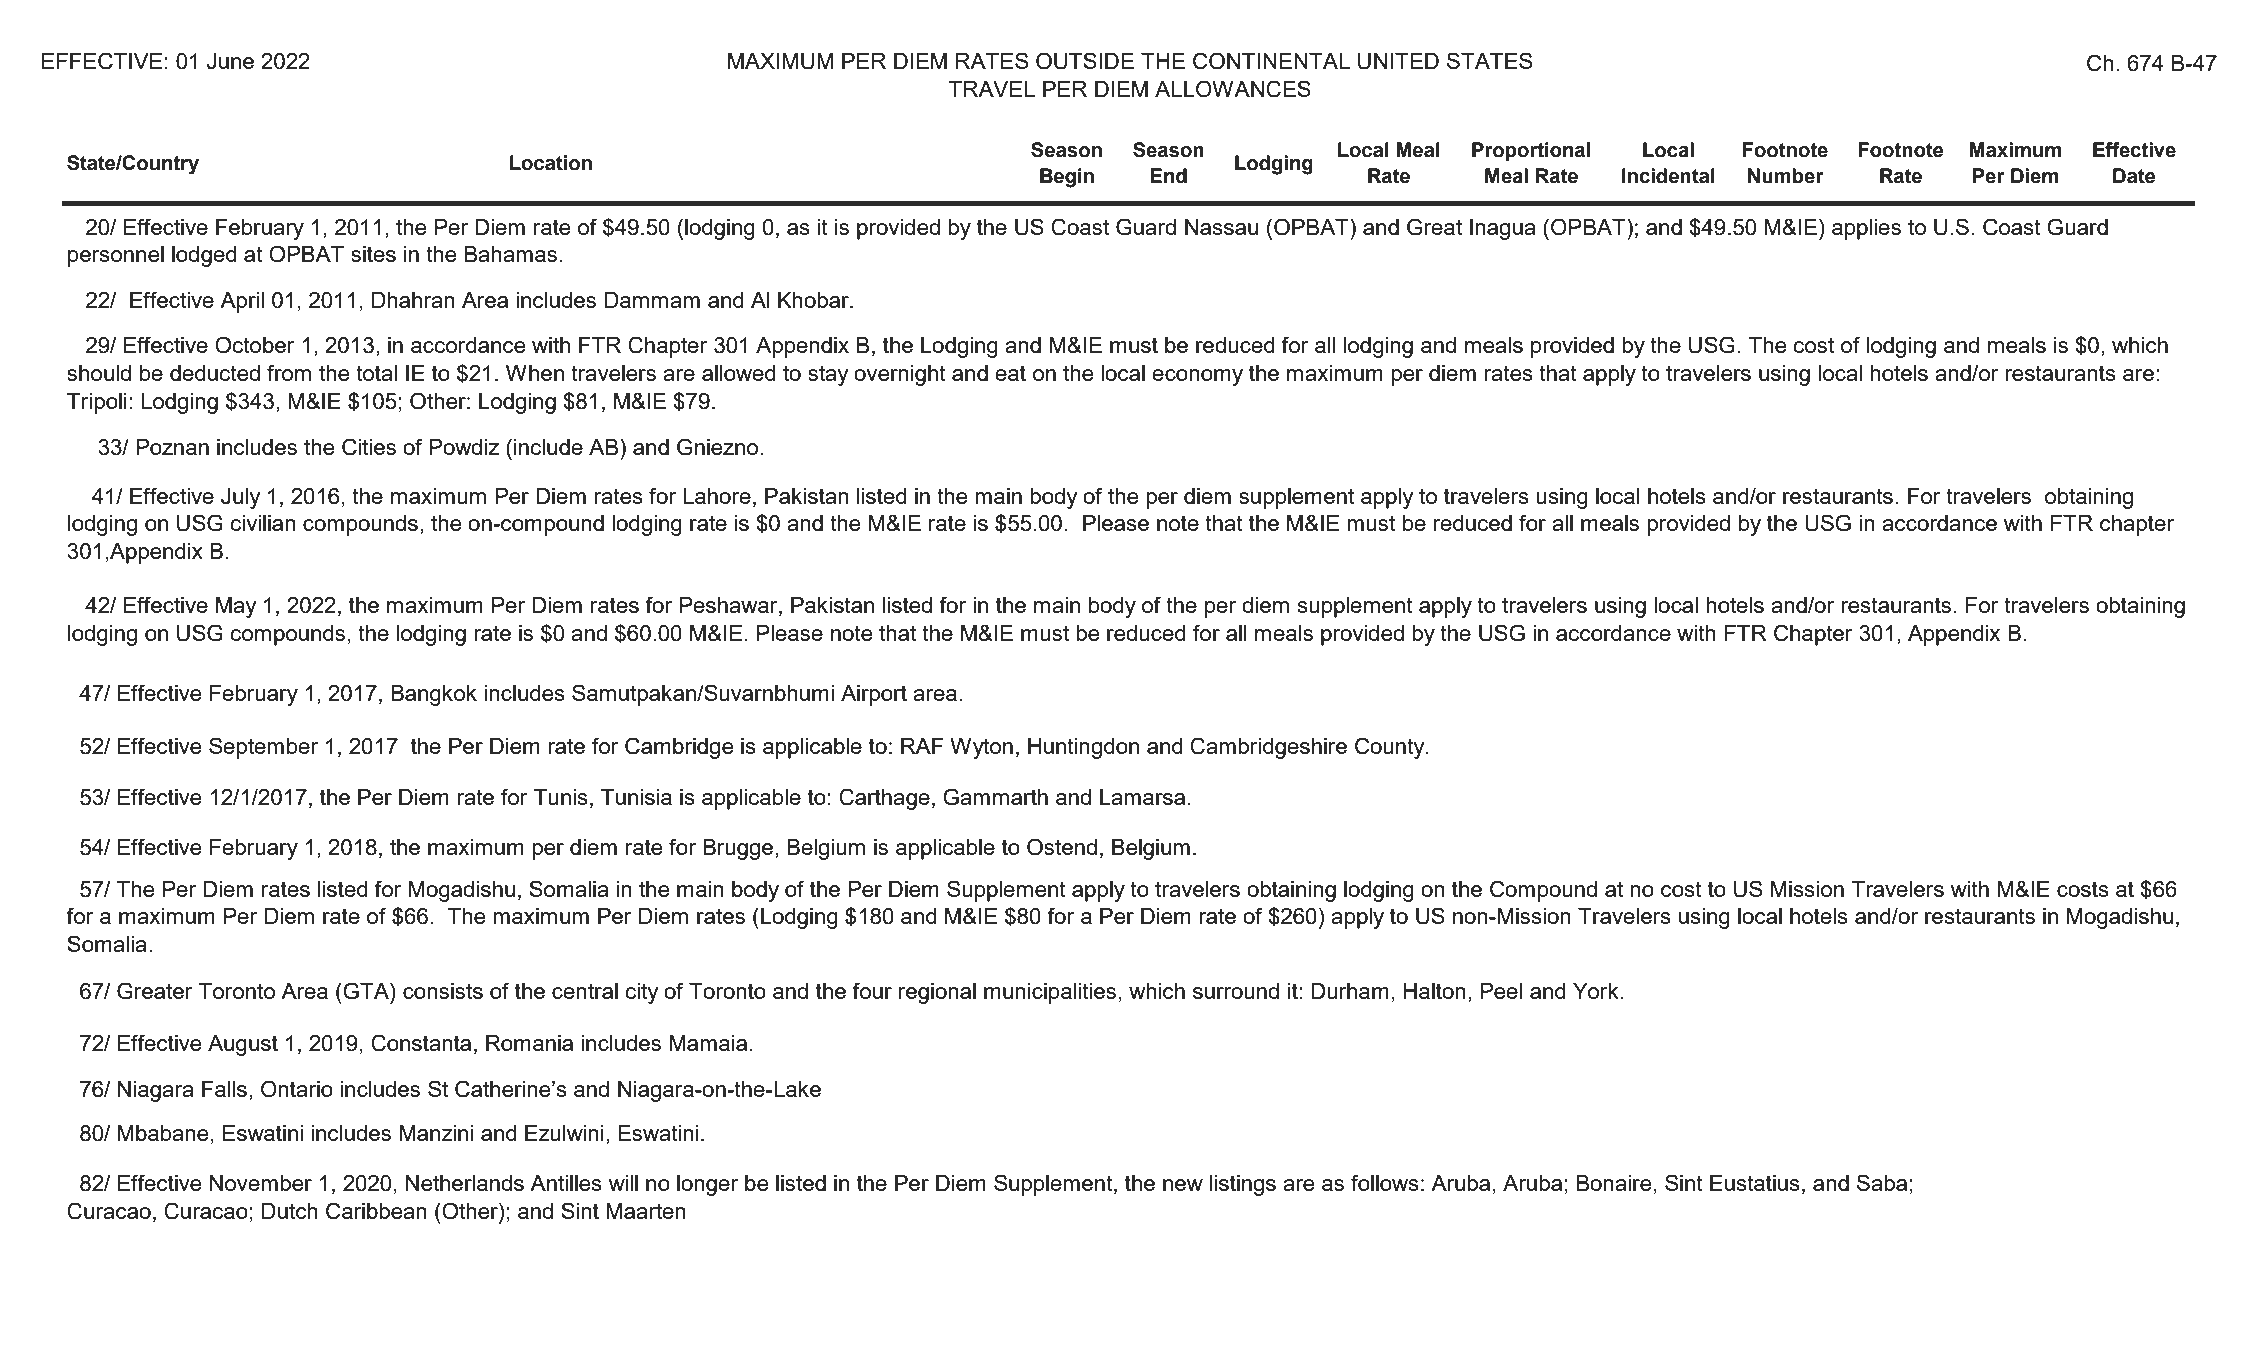 The width and height of the screenshot is (2260, 1372). Describe the element at coordinates (1391, 748) in the screenshot. I see `County` at that location.
